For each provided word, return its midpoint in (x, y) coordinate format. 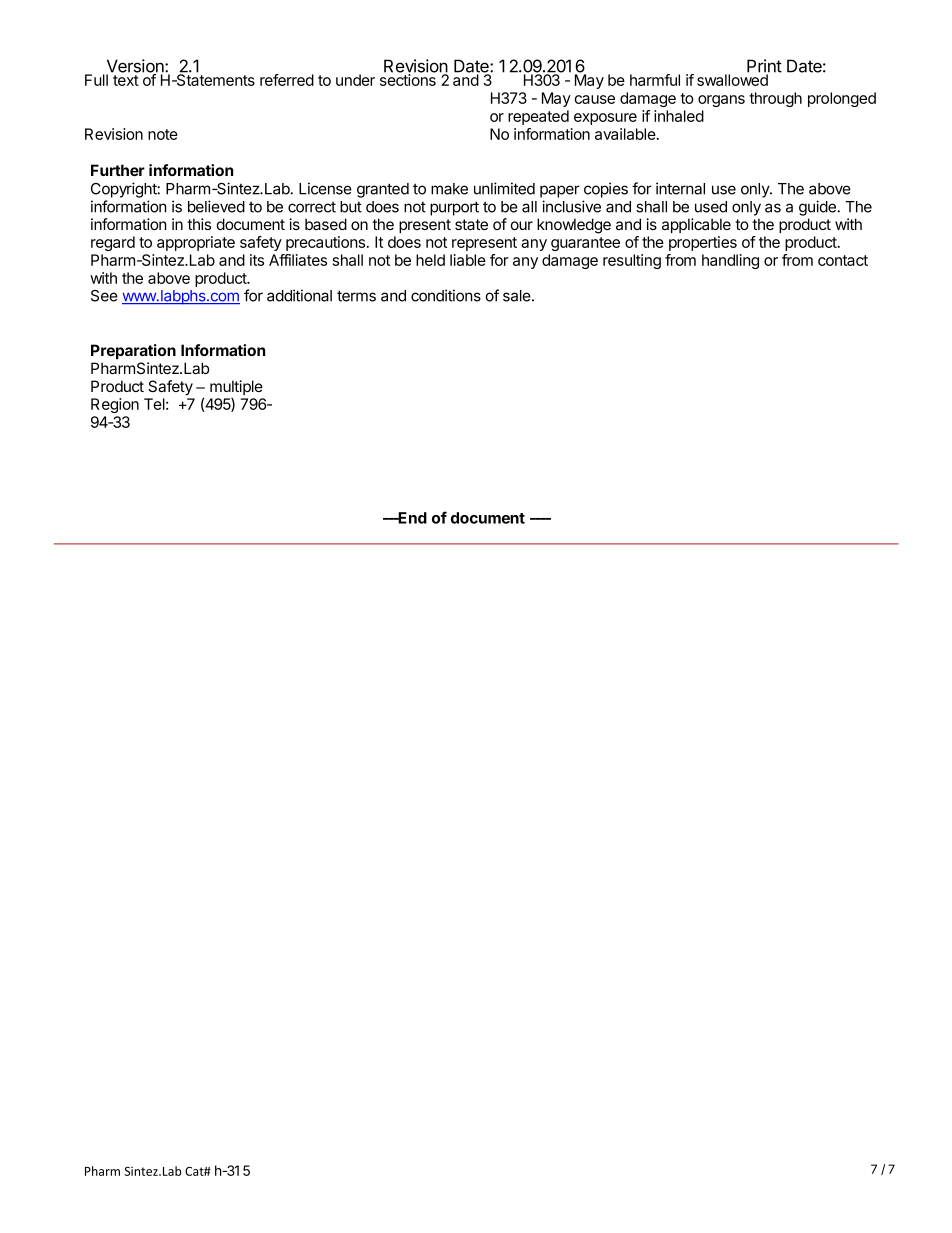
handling (730, 261)
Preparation (133, 351)
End (412, 518)
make (449, 189)
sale (518, 296)
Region (115, 405)
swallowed (733, 79)
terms (356, 296)
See (104, 296)
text (126, 80)
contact (843, 260)
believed (216, 206)
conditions (446, 295)
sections (408, 79)
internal (680, 188)
